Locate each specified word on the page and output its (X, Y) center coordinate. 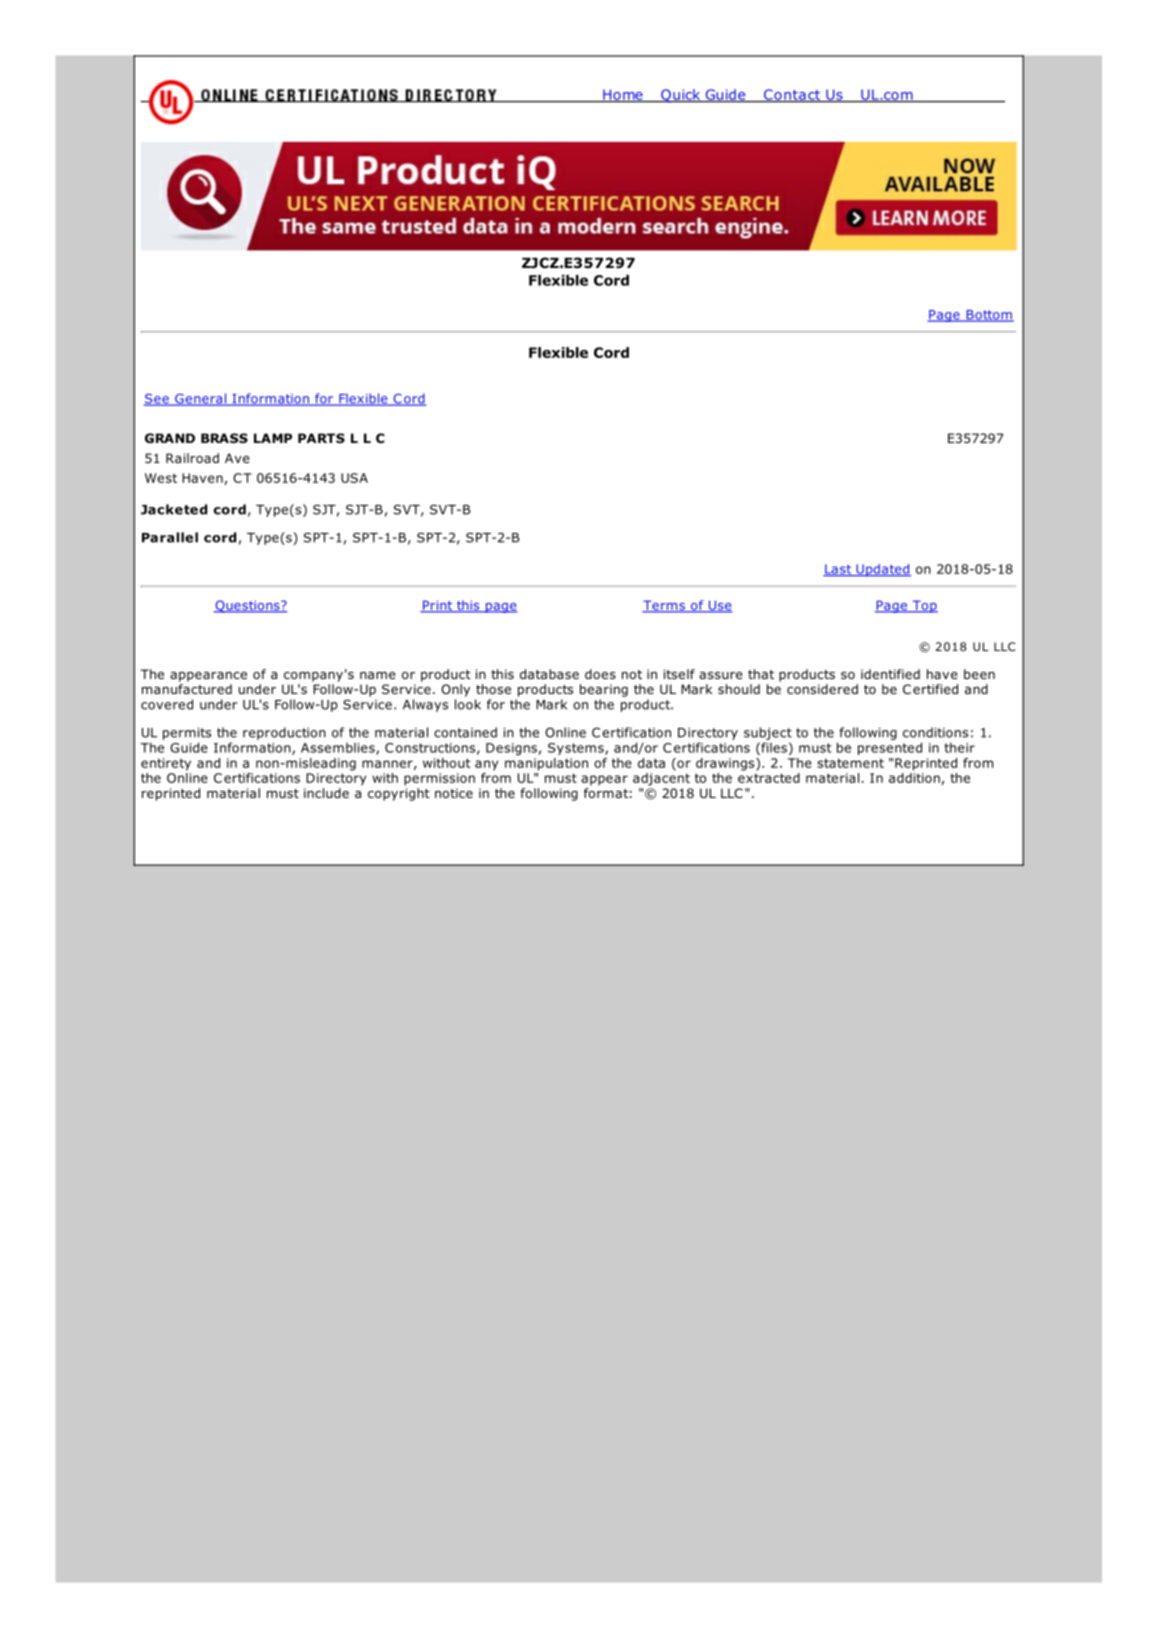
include (326, 793)
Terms (664, 606)
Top (924, 606)
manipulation (546, 764)
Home (623, 95)
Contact (792, 95)
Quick (681, 96)
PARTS (321, 438)
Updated (882, 570)
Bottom (989, 316)
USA (354, 478)
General (200, 399)
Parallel (170, 537)
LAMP (273, 438)
